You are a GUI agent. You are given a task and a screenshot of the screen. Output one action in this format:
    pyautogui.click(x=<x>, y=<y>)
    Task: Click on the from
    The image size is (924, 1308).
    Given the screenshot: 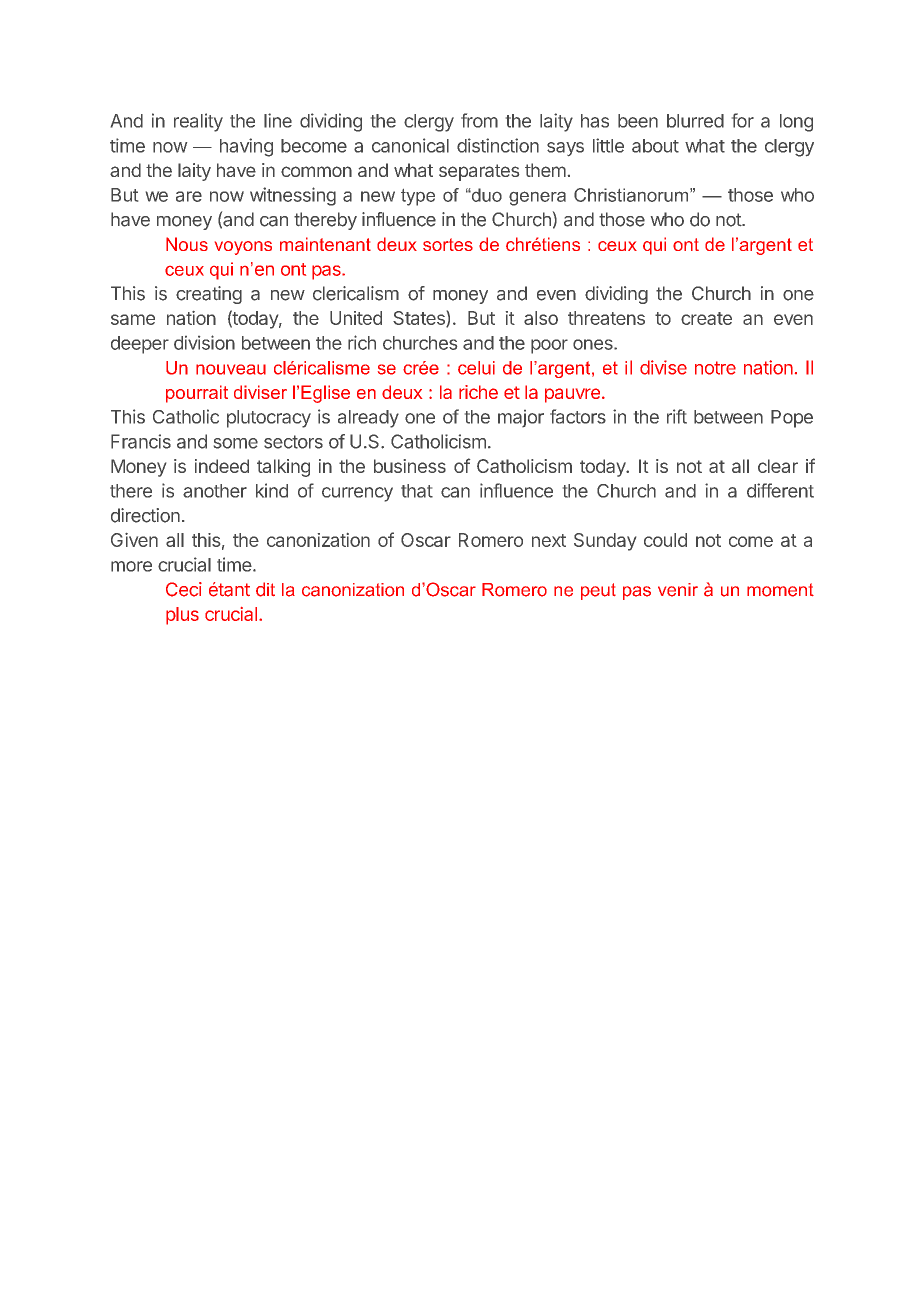 What is the action you would take?
    pyautogui.click(x=479, y=120)
